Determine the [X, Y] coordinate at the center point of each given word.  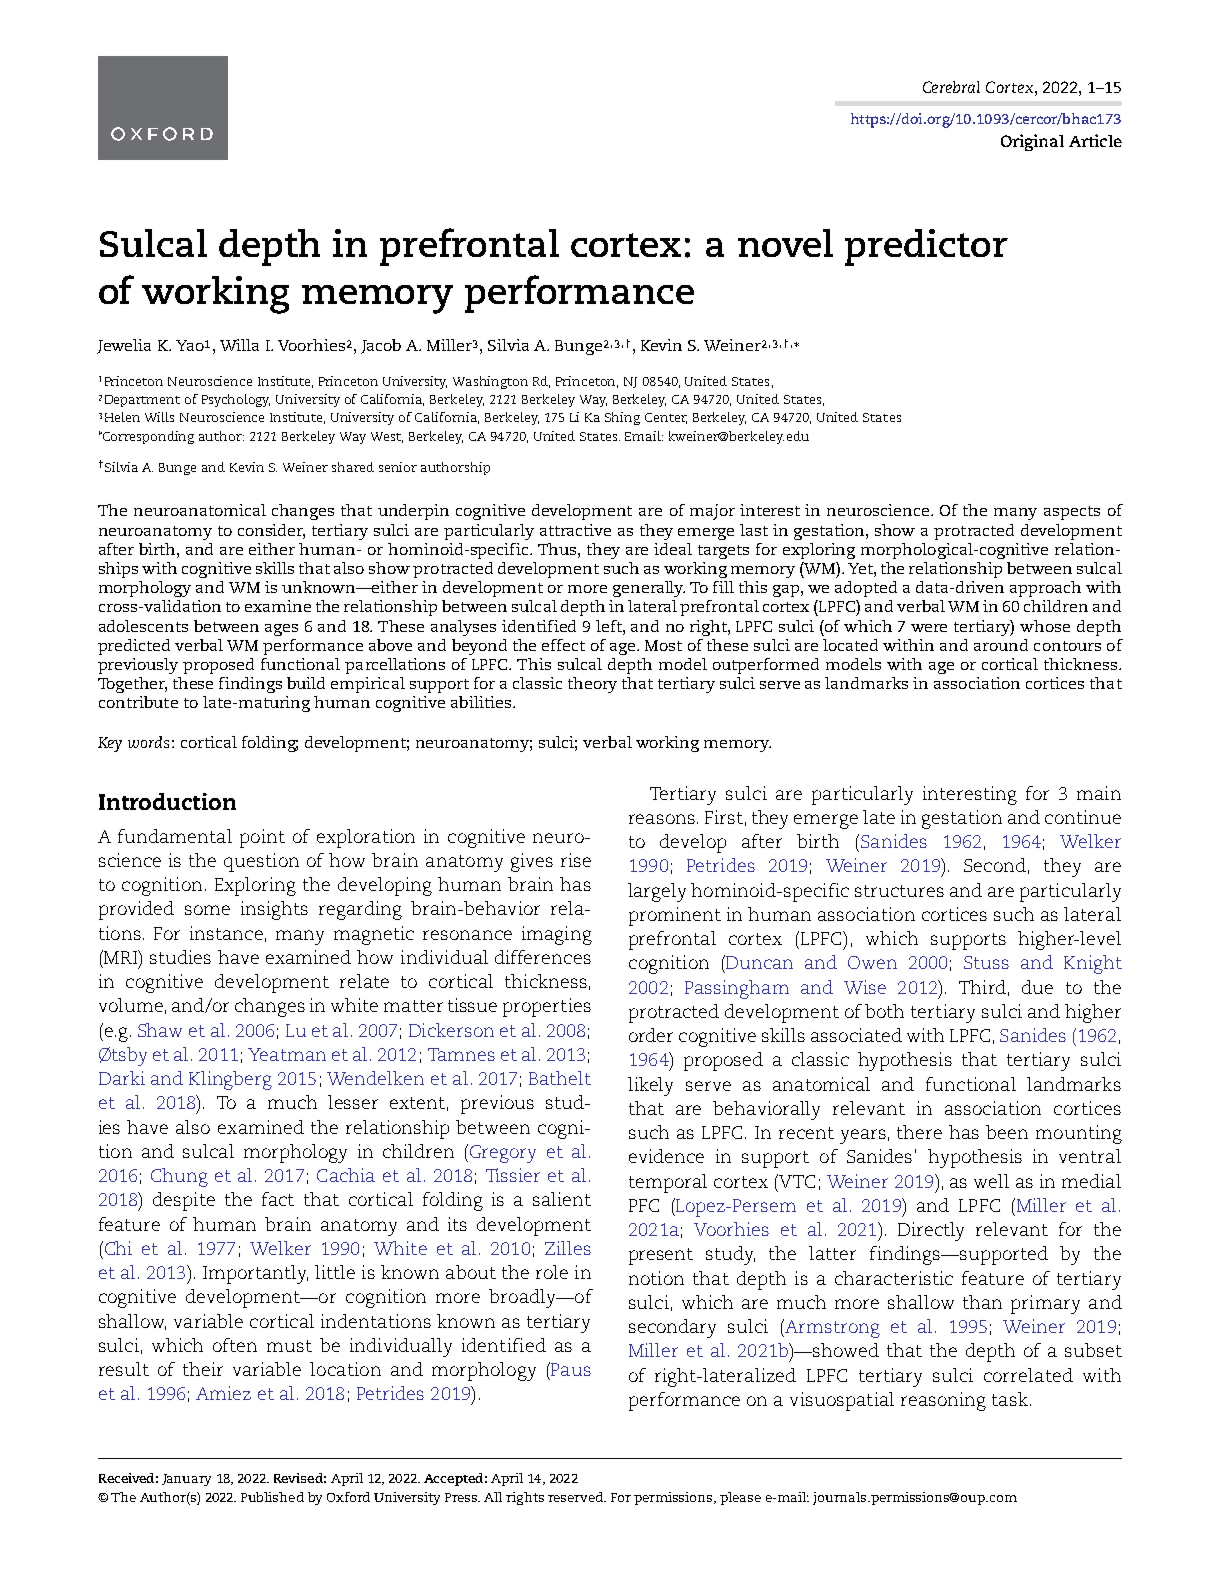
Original [1032, 142]
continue [1083, 817]
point [262, 838]
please [740, 1498]
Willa [239, 345]
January [186, 1480]
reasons [662, 819]
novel [785, 243]
